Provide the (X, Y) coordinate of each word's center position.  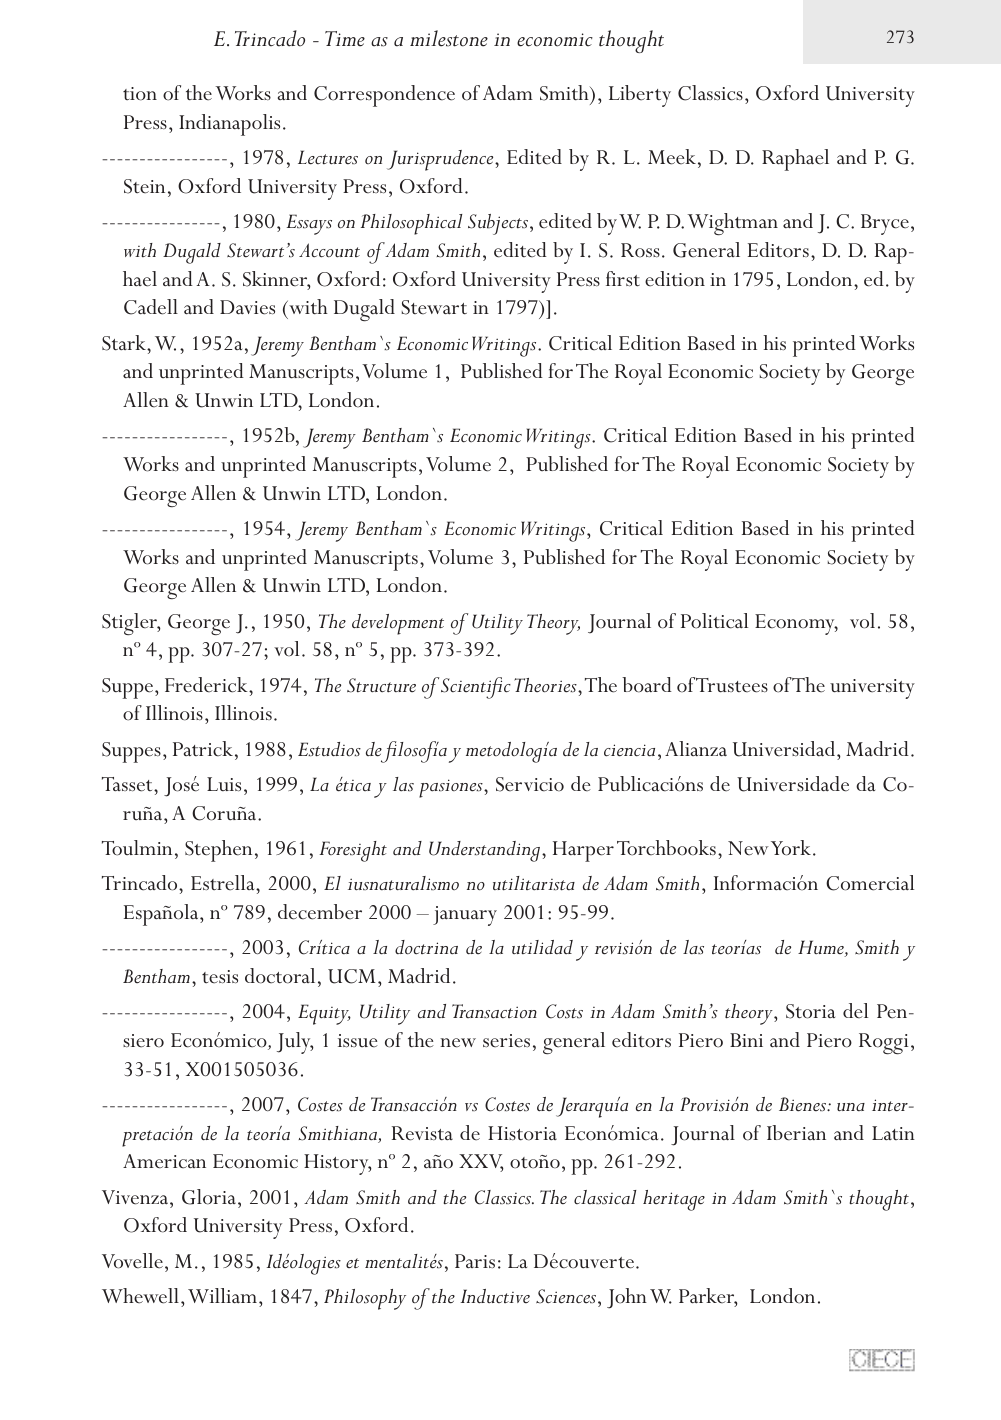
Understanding (484, 851)
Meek (672, 157)
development (398, 624)
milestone (449, 38)
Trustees (732, 685)
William (222, 1295)
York (791, 848)
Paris (475, 1261)
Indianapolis (229, 125)
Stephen (218, 851)
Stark (125, 343)
